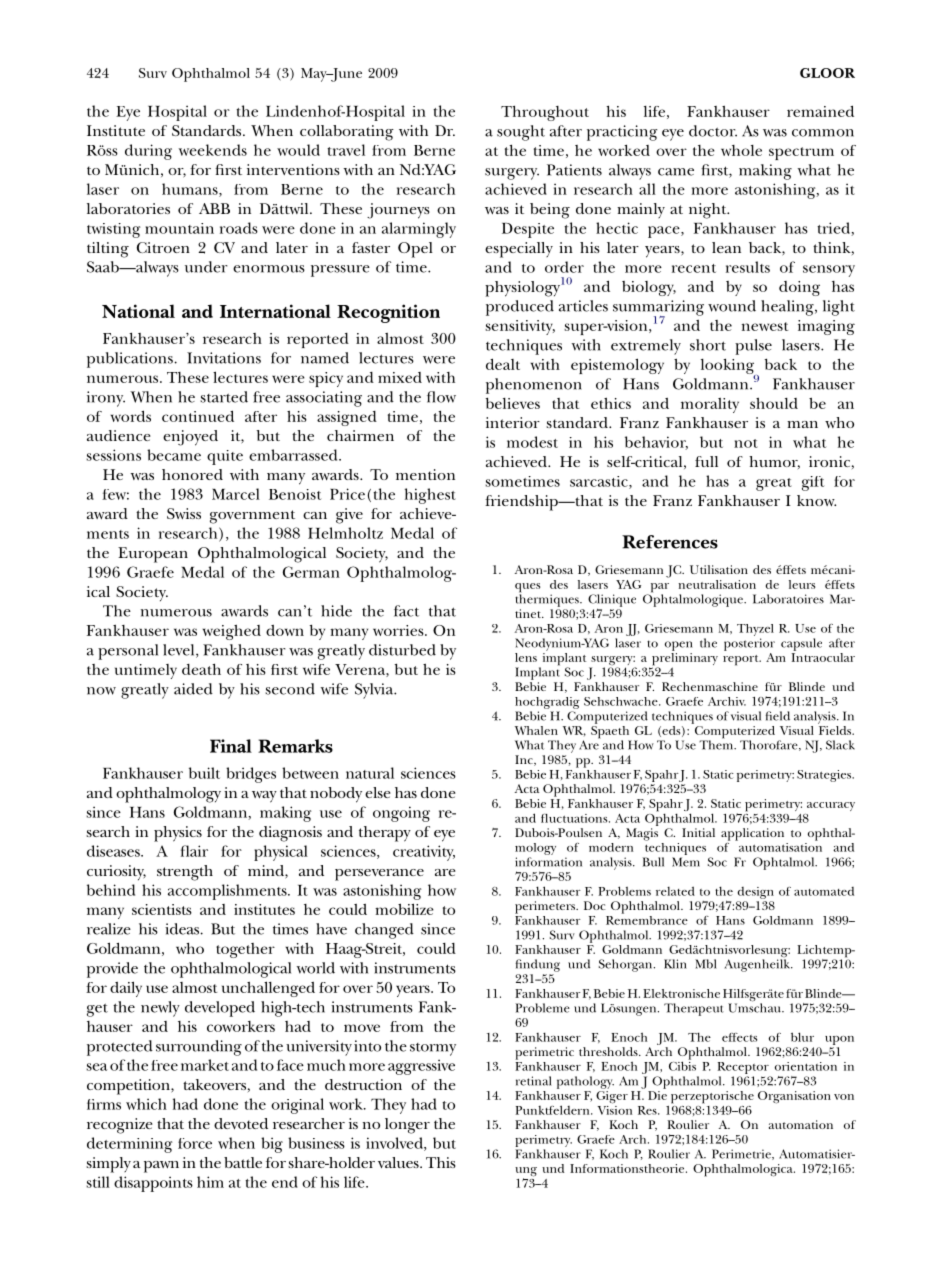  I want to click on Invitations, so click(224, 358).
